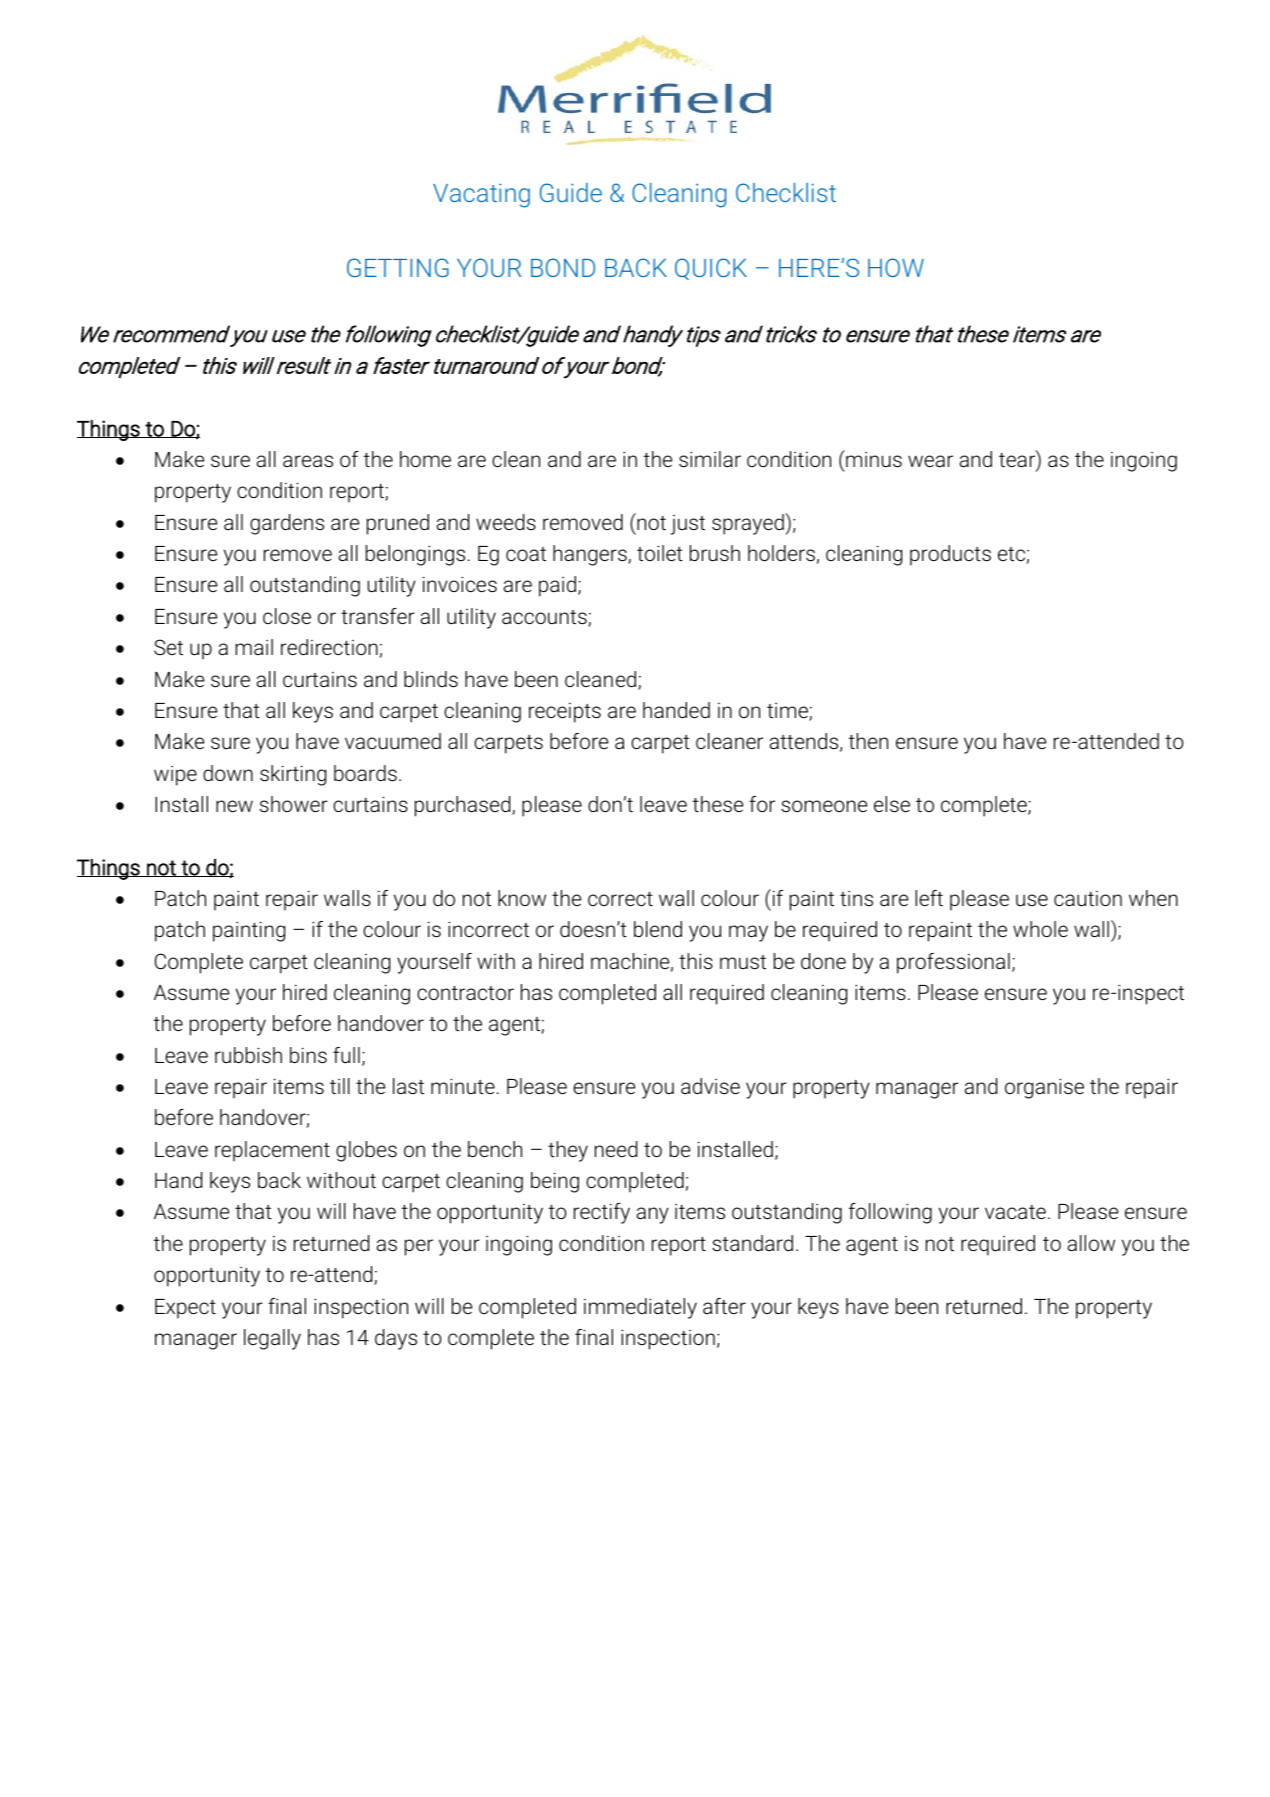 This page has width=1270, height=1797. What do you see at coordinates (1040, 929) in the page?
I see `whole` at bounding box center [1040, 929].
